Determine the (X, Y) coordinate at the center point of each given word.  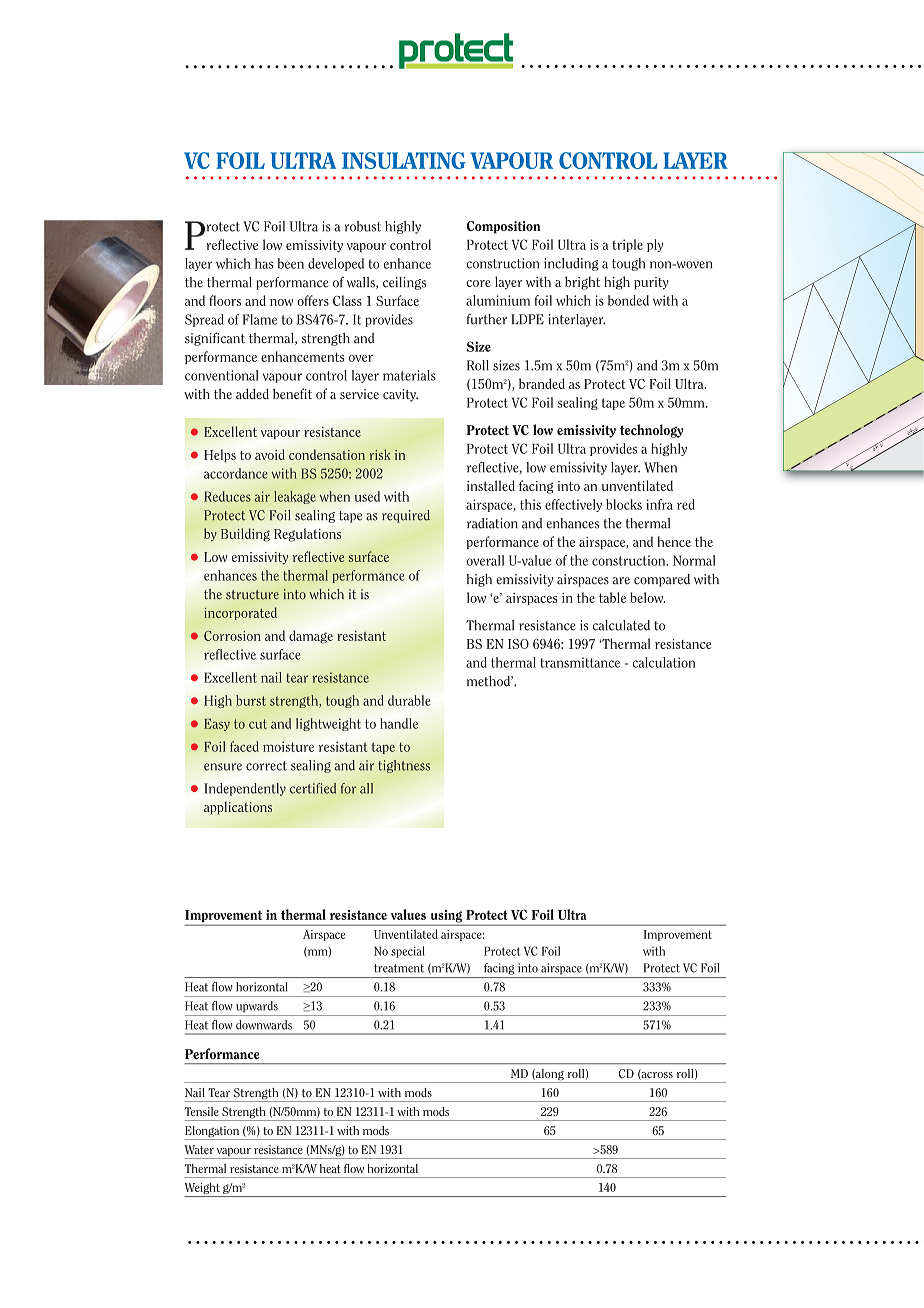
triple (627, 245)
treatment (399, 968)
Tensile (202, 1111)
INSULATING (404, 160)
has (264, 263)
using (446, 917)
